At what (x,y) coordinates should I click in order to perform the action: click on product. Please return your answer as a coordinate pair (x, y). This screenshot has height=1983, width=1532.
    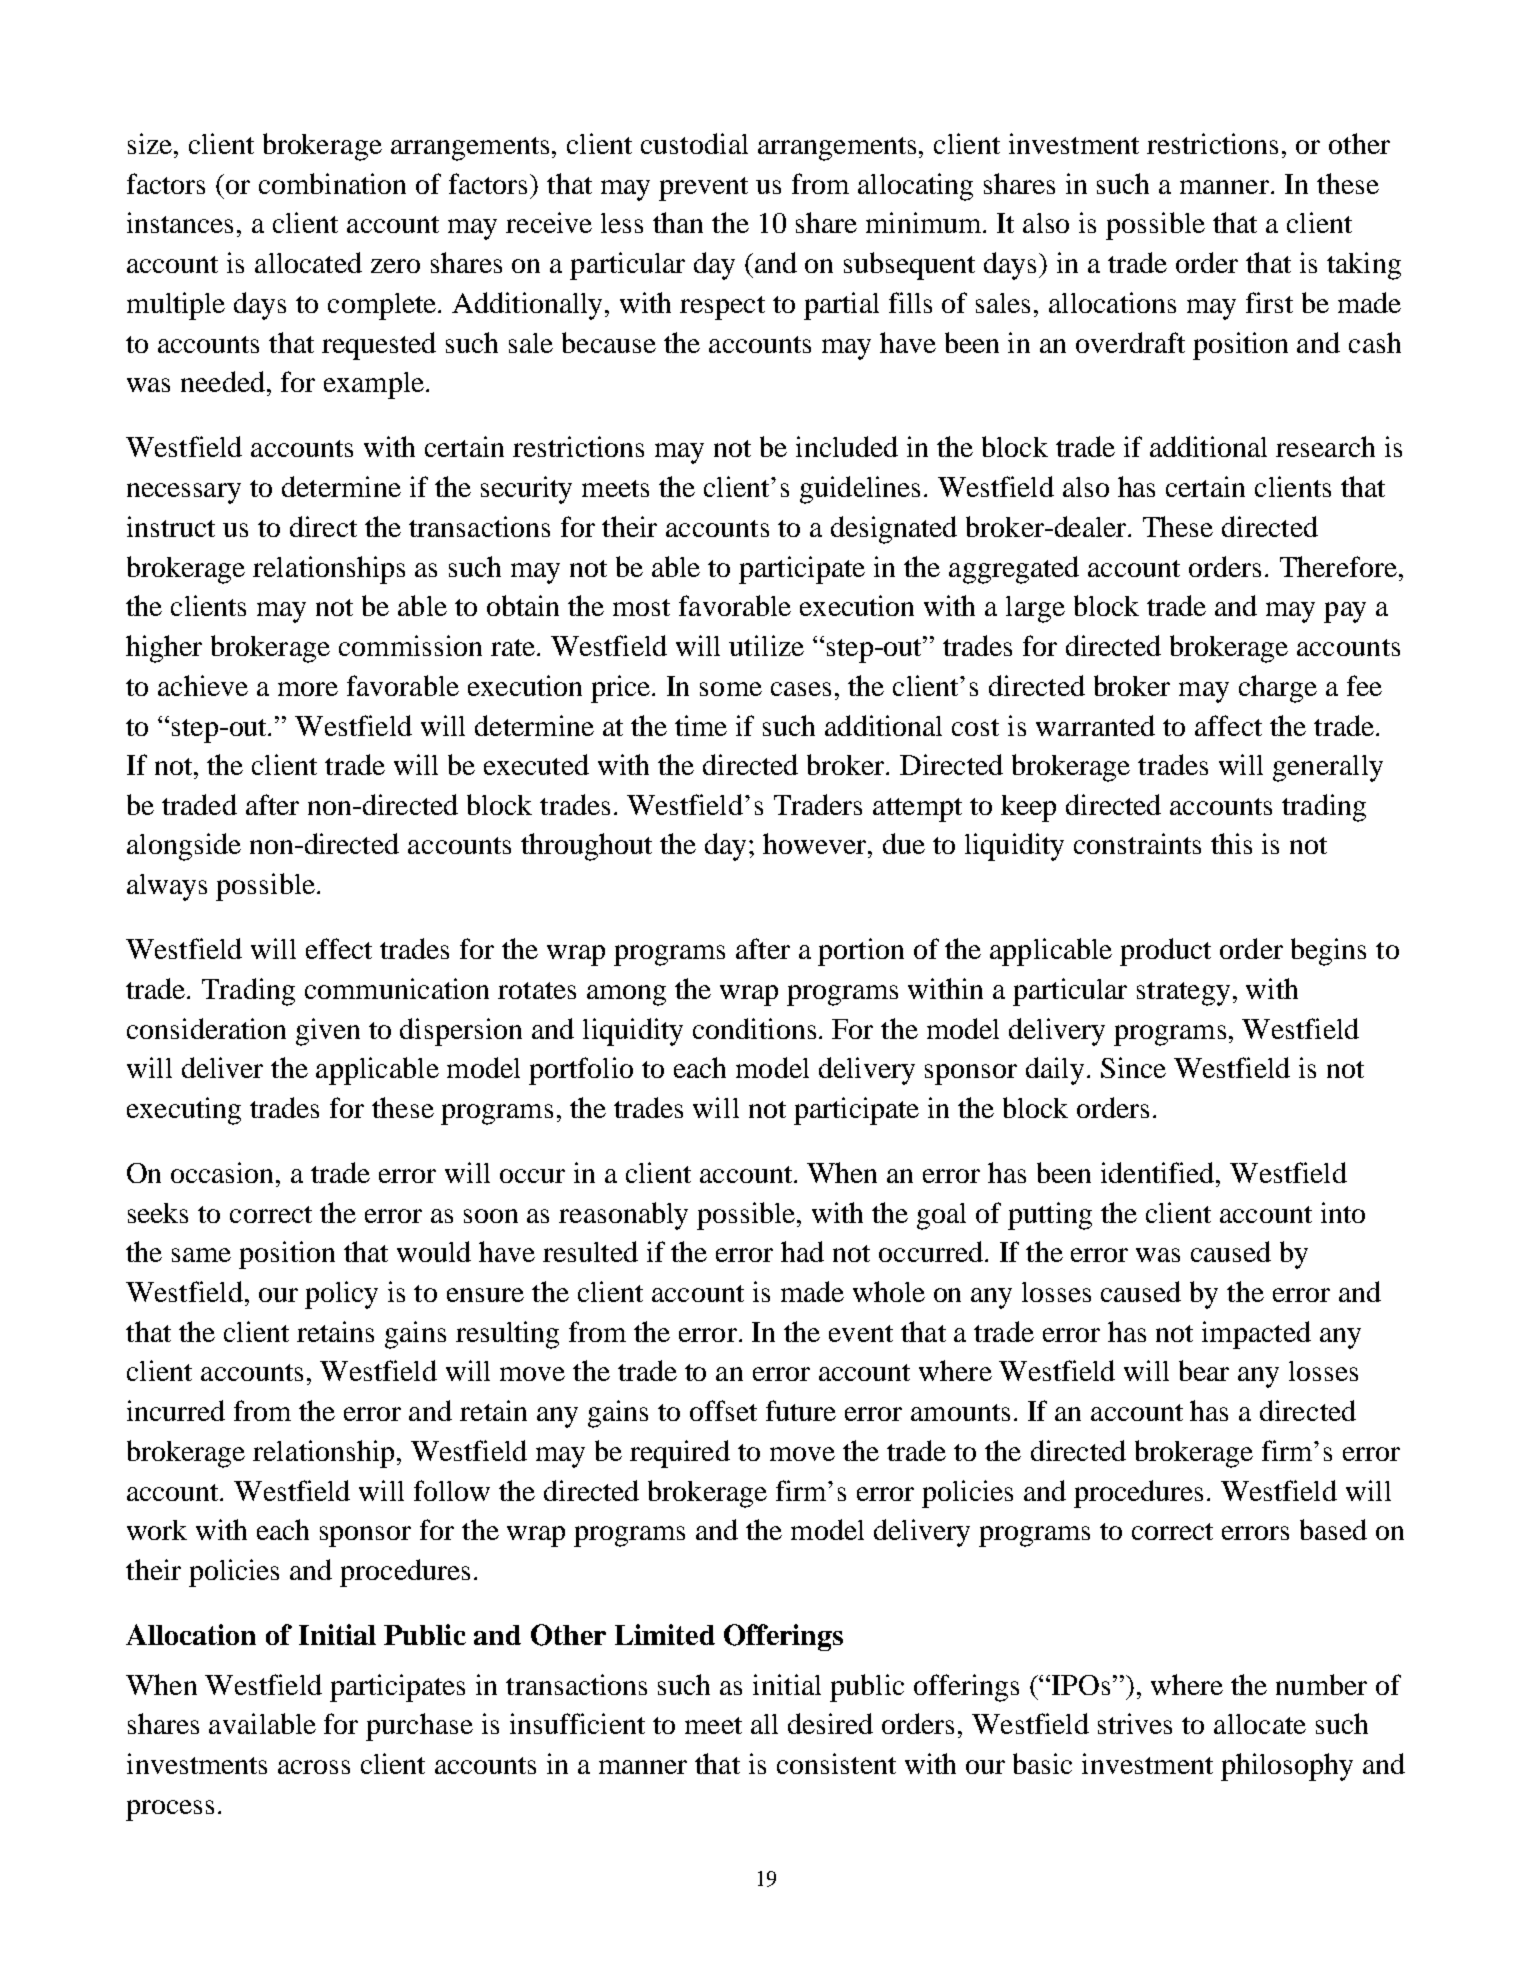
    Looking at the image, I should click on (1165, 952).
